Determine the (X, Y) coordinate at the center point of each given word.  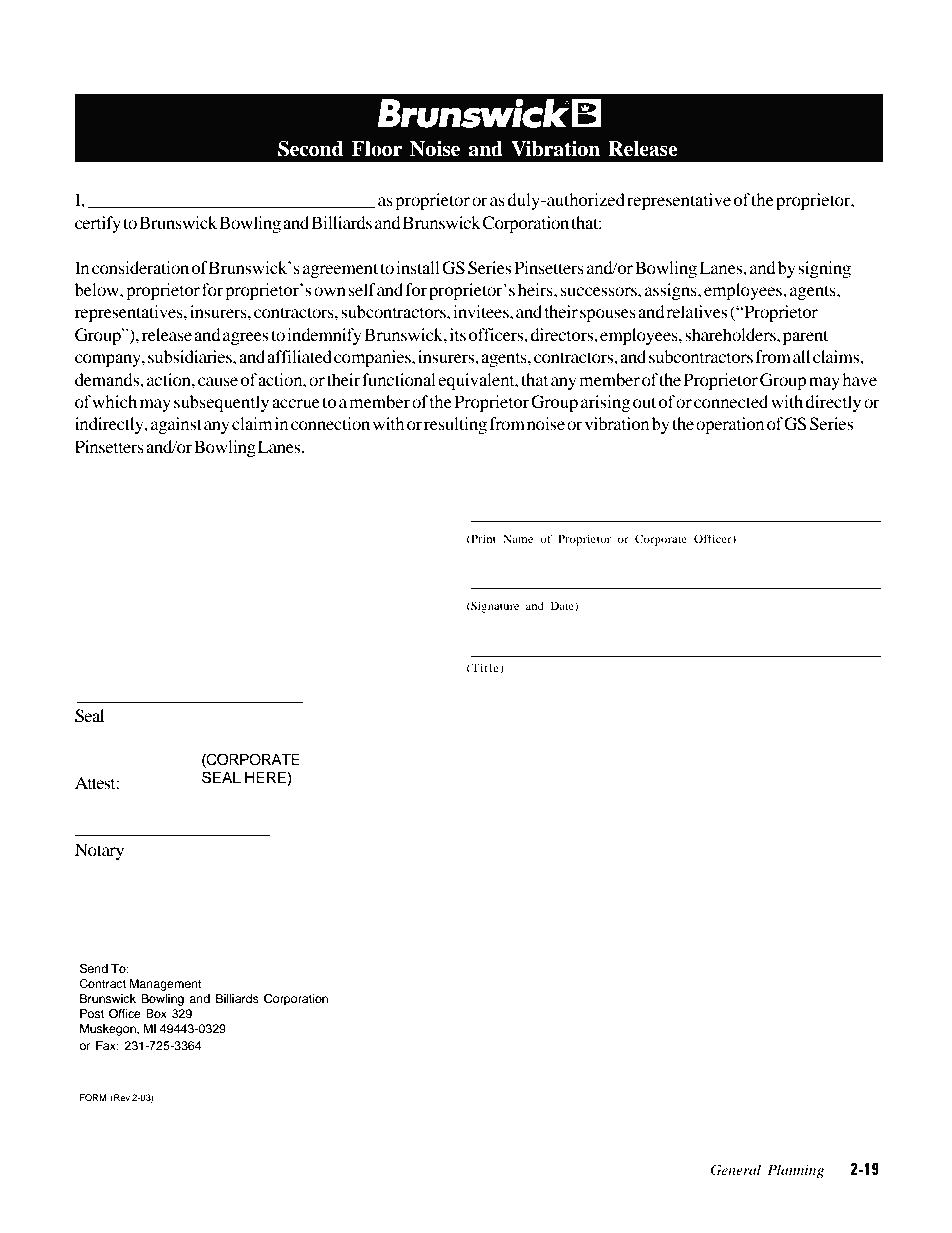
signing (824, 269)
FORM (93, 1097)
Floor (377, 149)
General (735, 1170)
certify (98, 224)
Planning (795, 1171)
